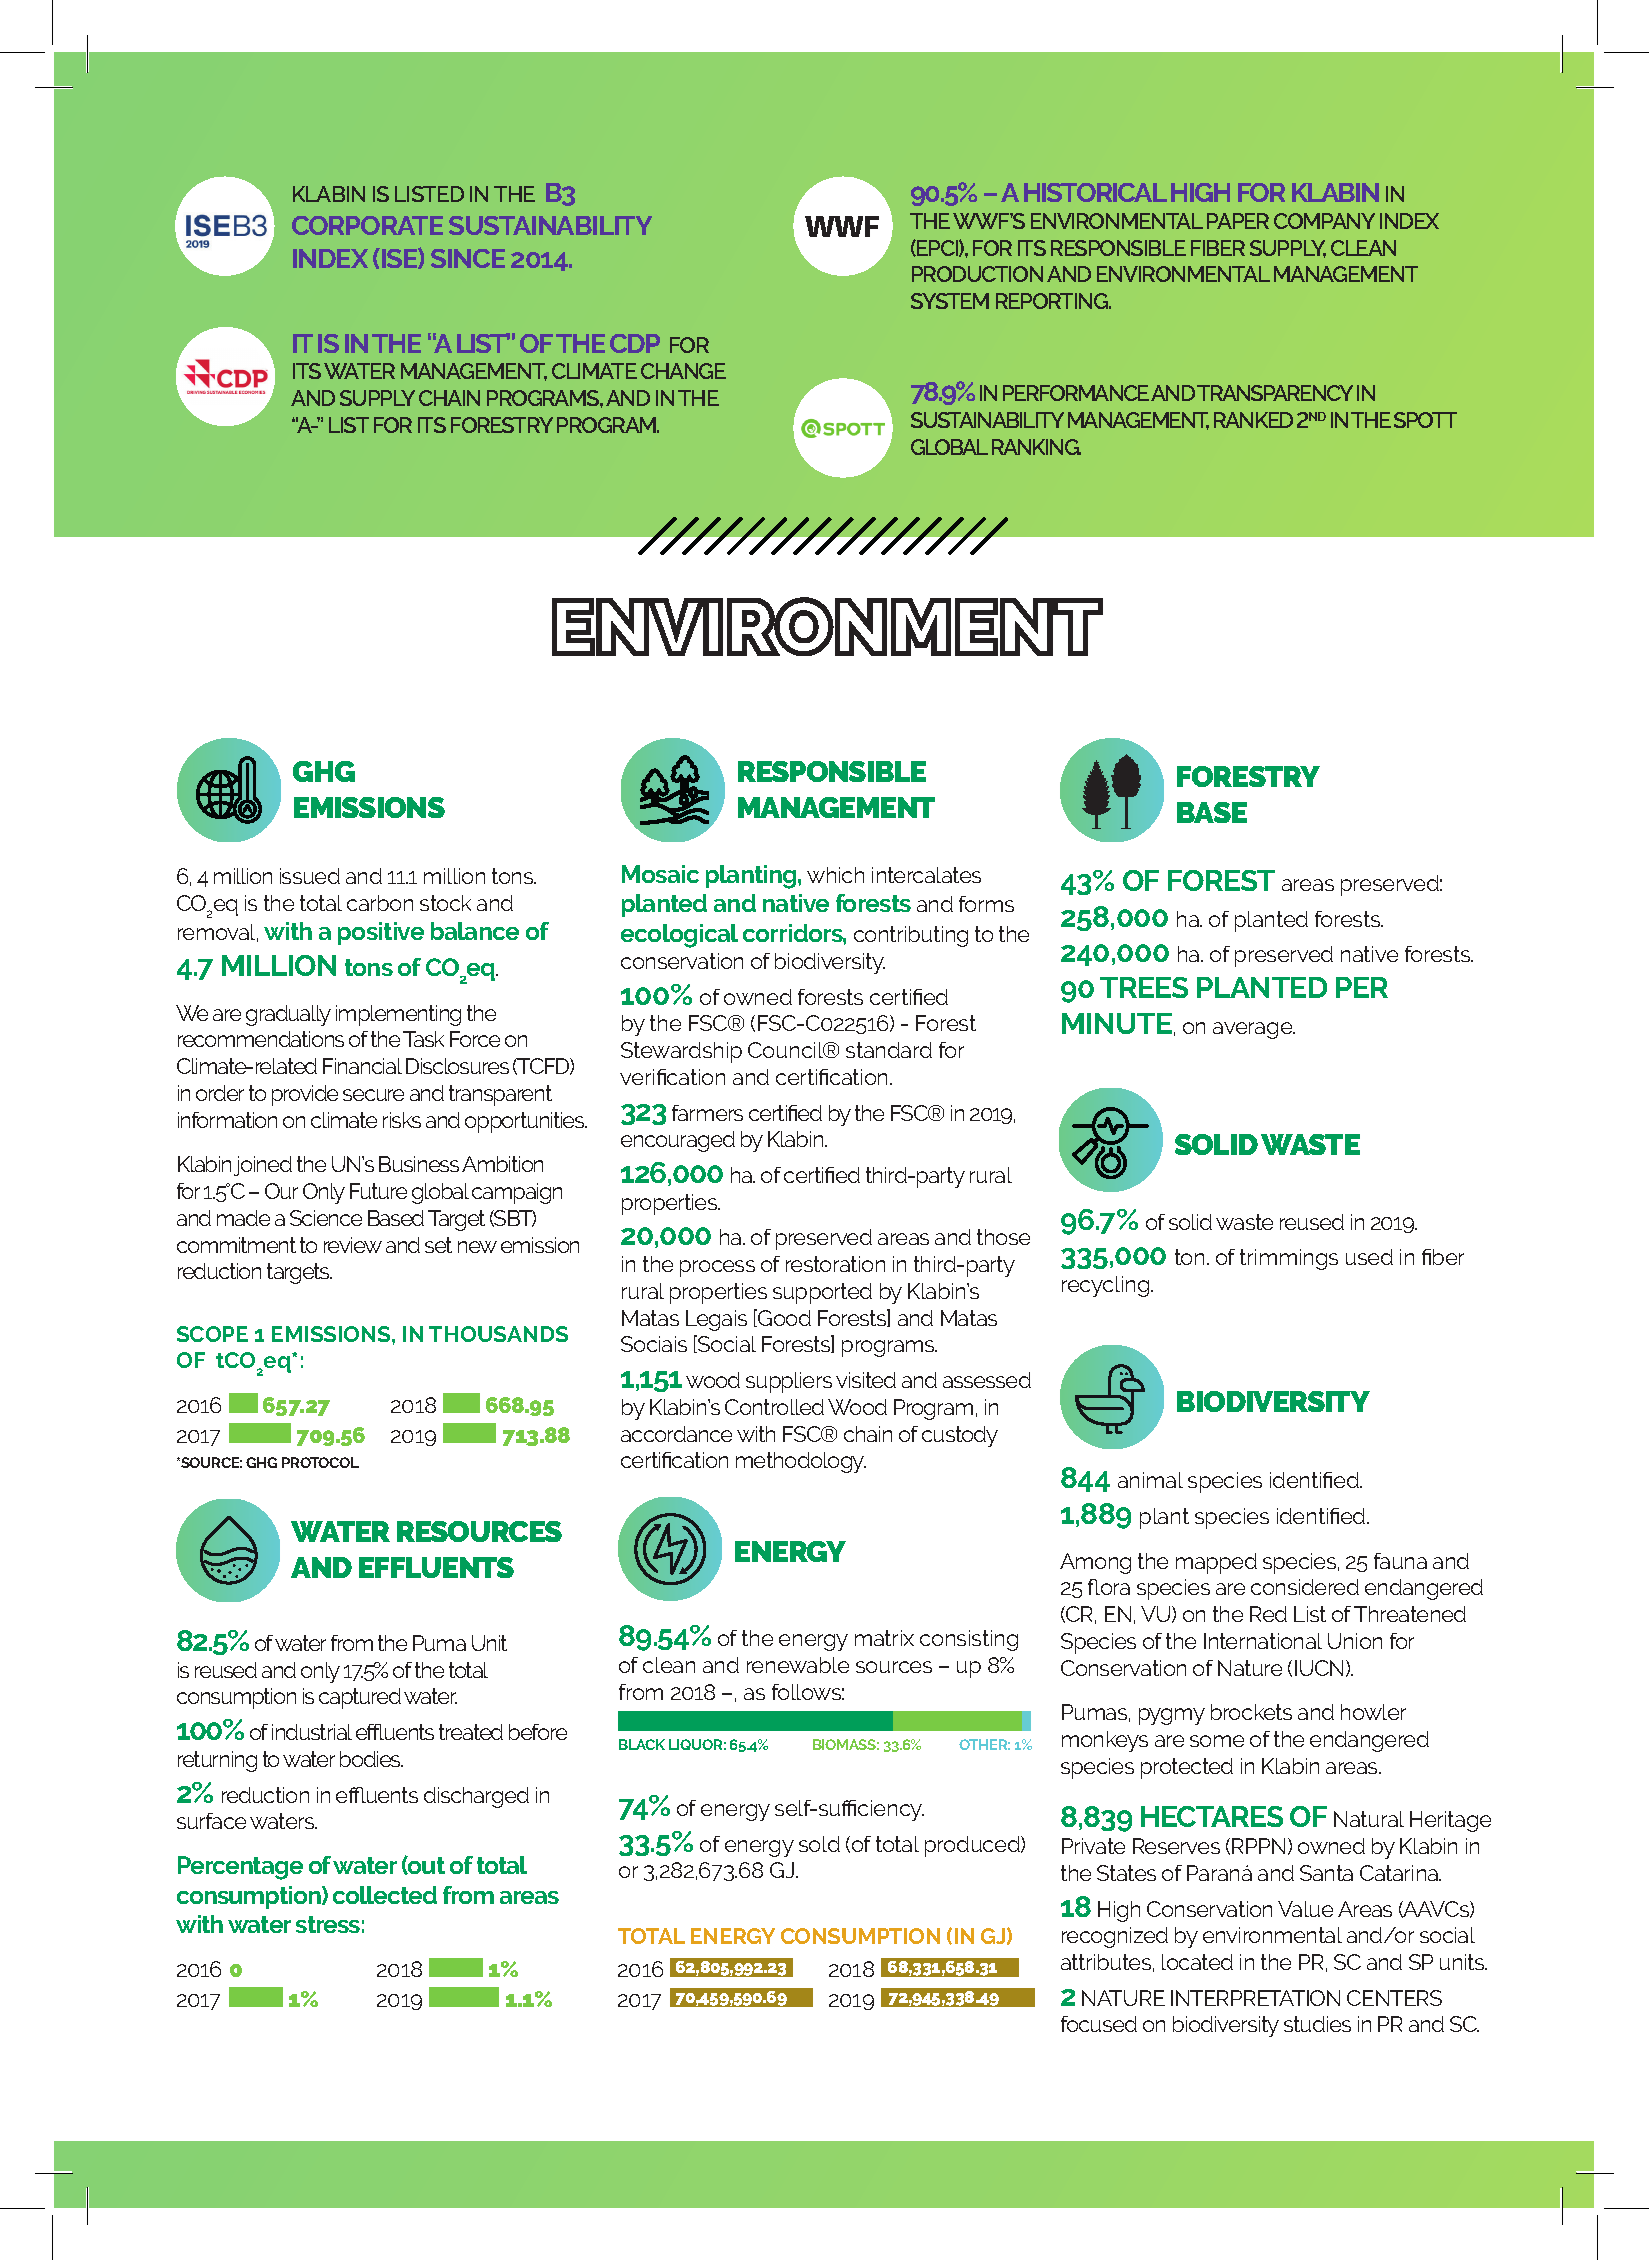  I want to click on collected, so click(385, 1895).
